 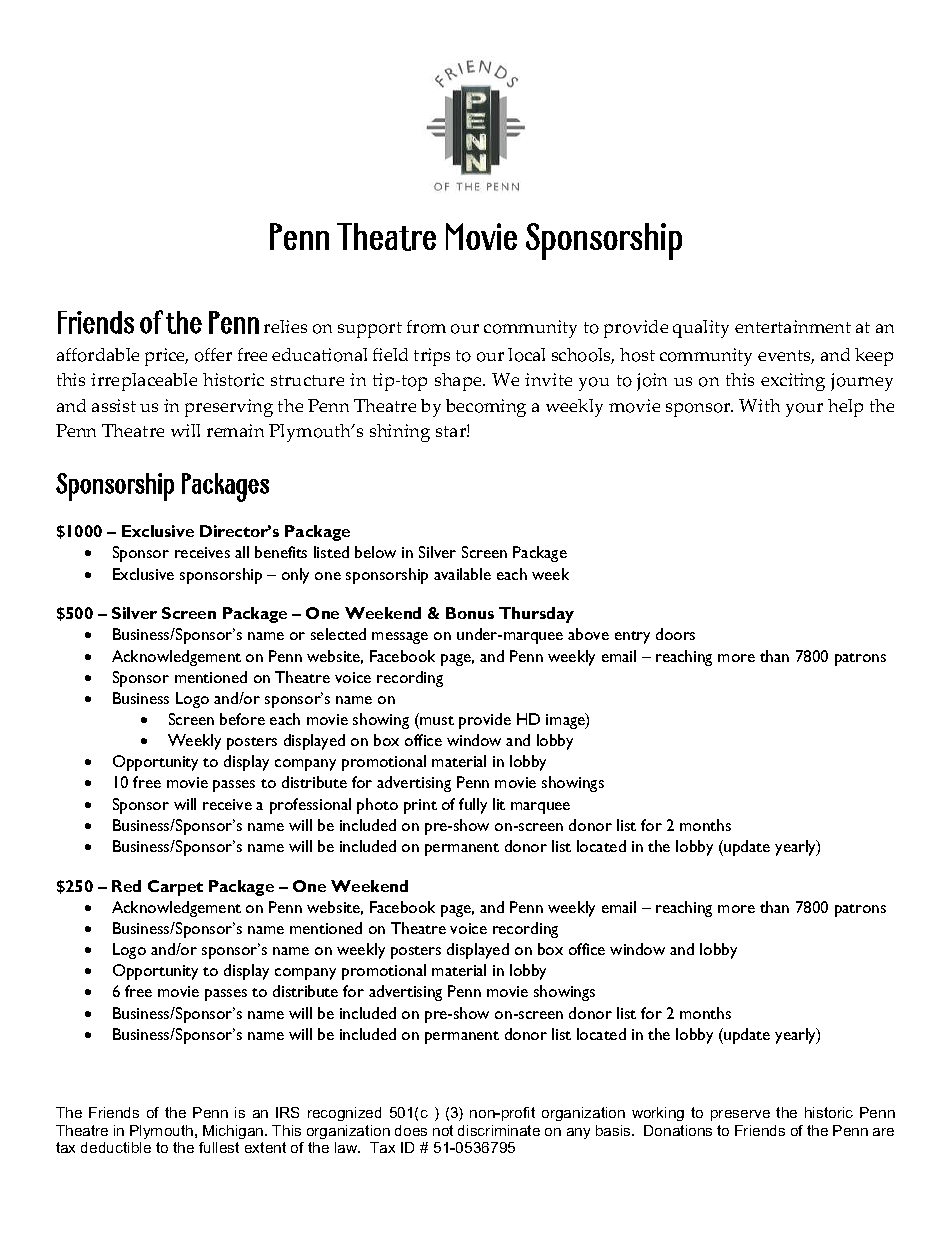 I want to click on print, so click(x=420, y=806).
